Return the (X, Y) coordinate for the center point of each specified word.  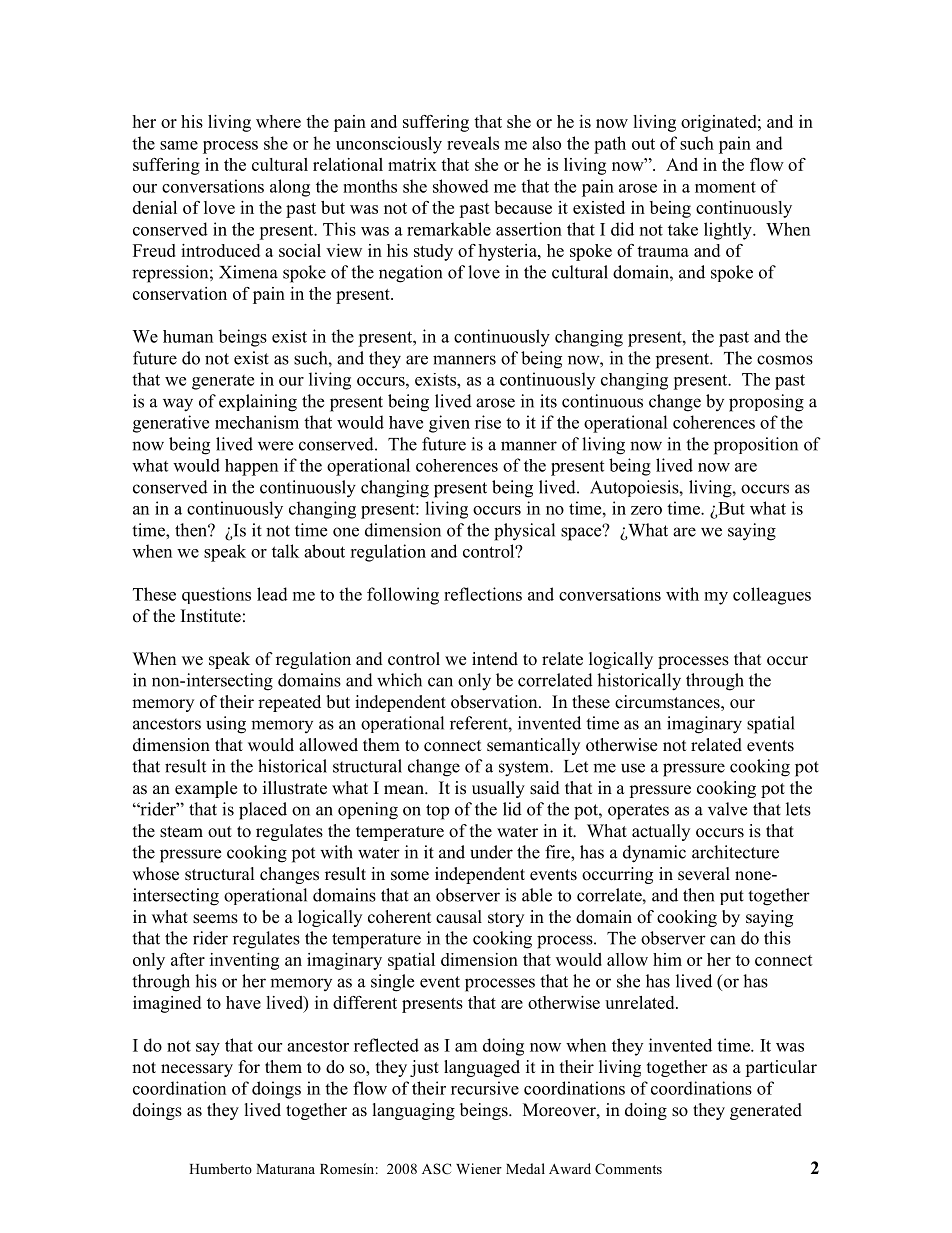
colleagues (772, 596)
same (179, 145)
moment (725, 187)
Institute (211, 616)
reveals (473, 143)
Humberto (220, 1168)
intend (495, 659)
